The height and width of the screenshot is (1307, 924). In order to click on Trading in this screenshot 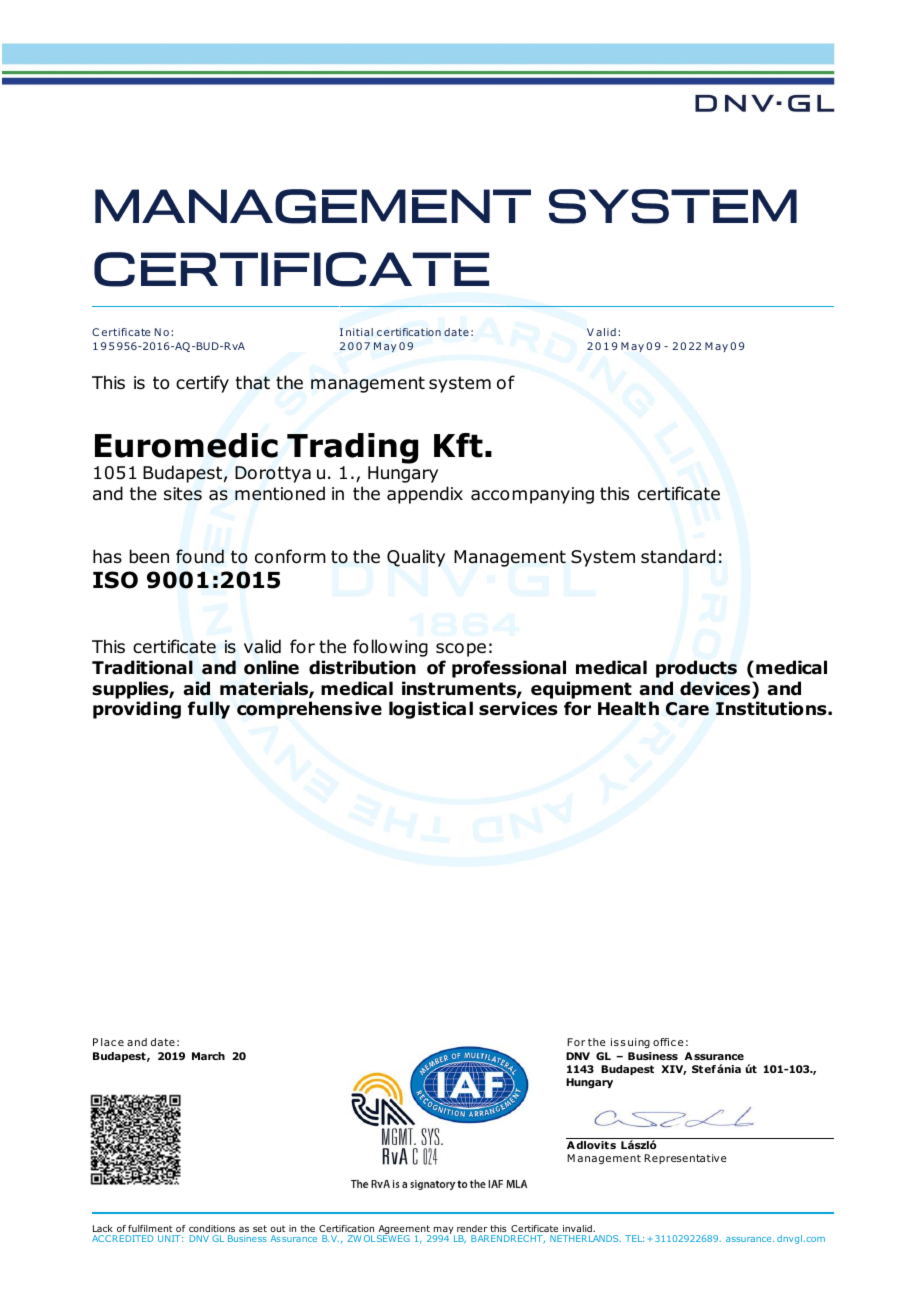, I will do `click(352, 448)`.
